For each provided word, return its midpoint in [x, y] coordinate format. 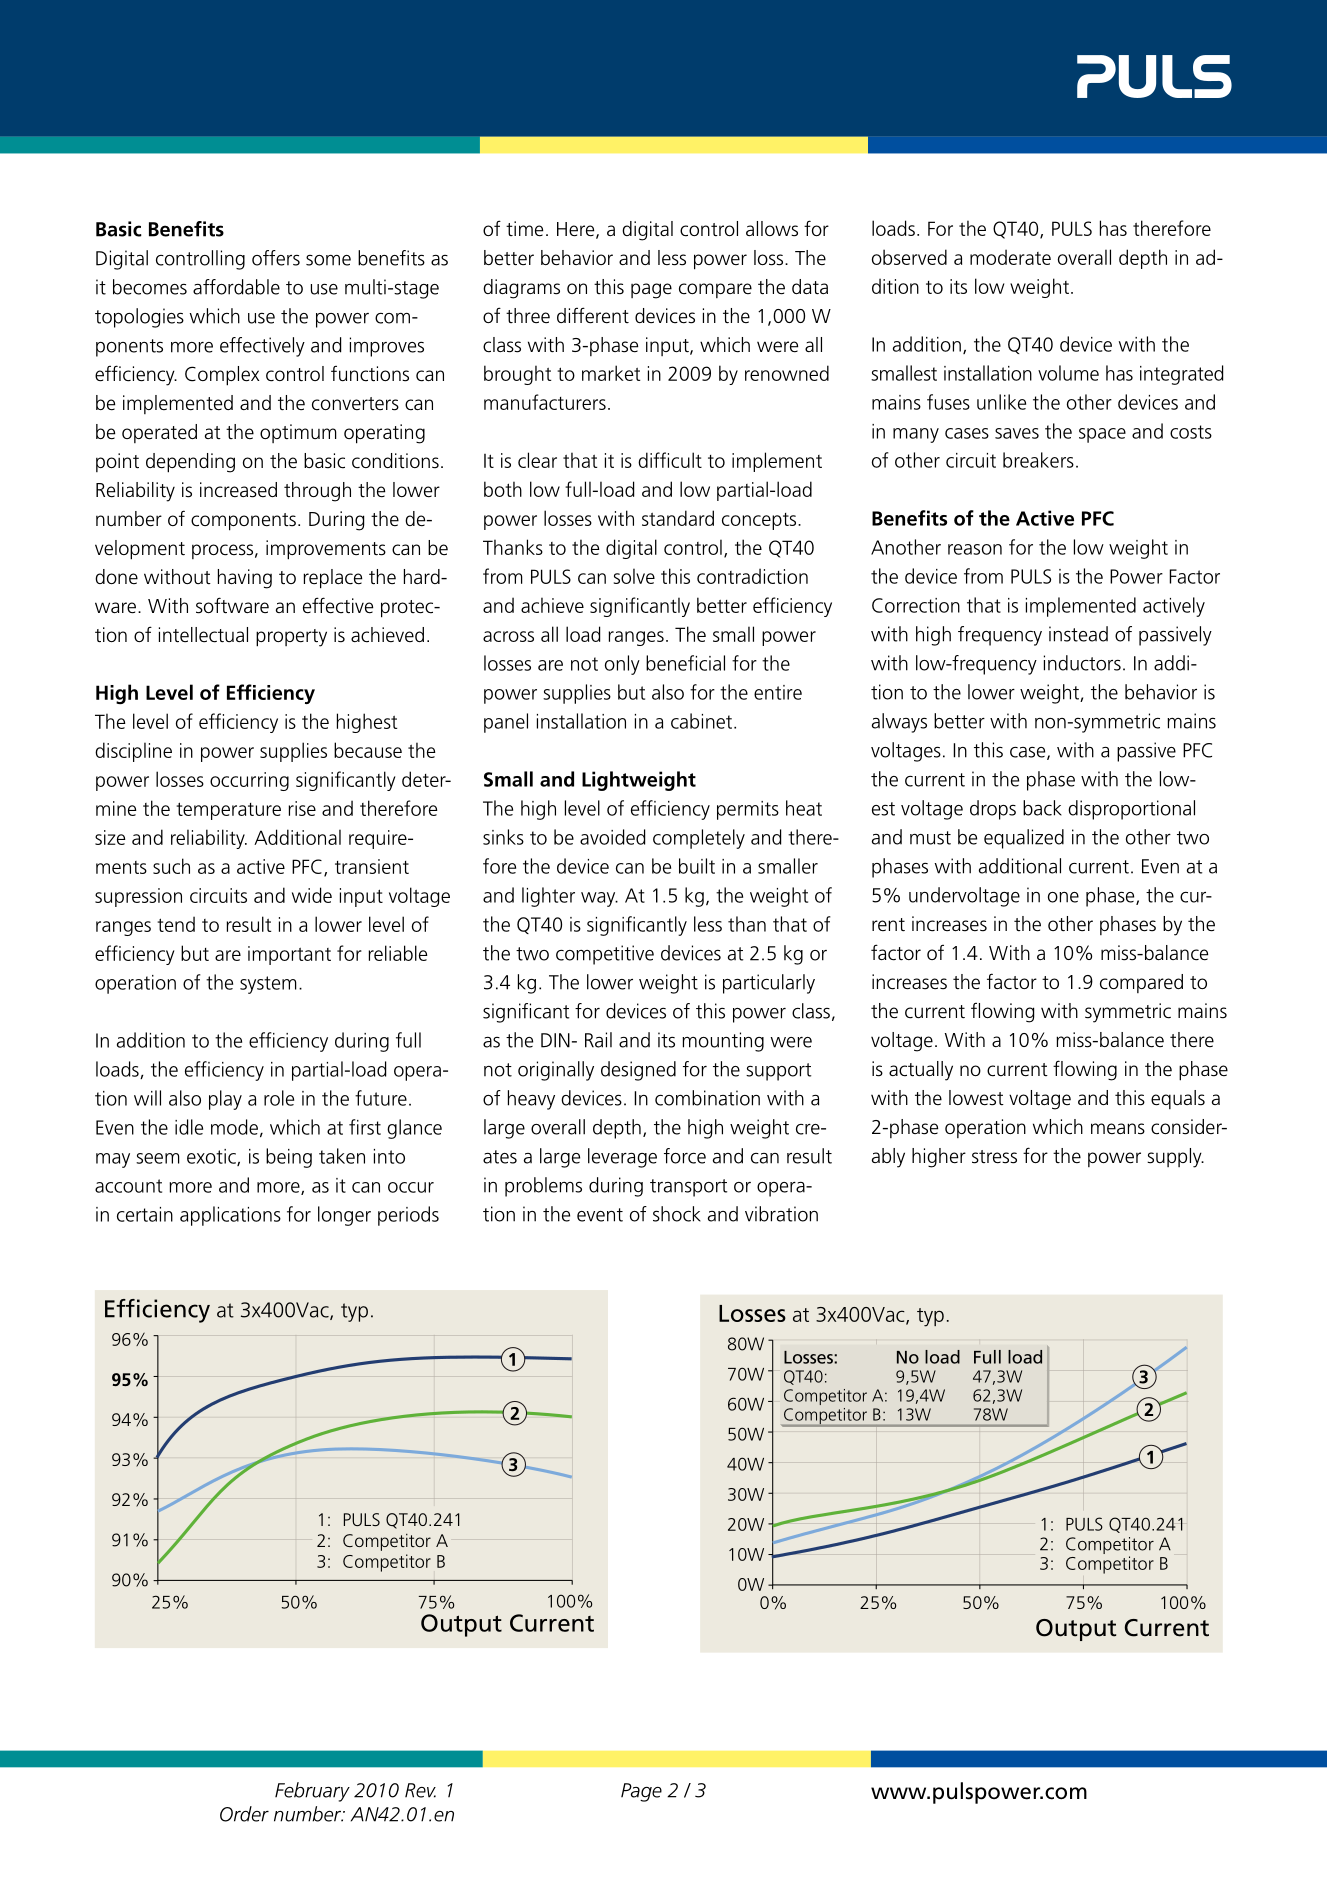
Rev [420, 1790]
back [1042, 808]
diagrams [521, 289]
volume [1068, 373]
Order [244, 1814]
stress [994, 1157]
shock [677, 1214]
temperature [228, 811]
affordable [236, 287]
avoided [612, 837]
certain [145, 1214]
